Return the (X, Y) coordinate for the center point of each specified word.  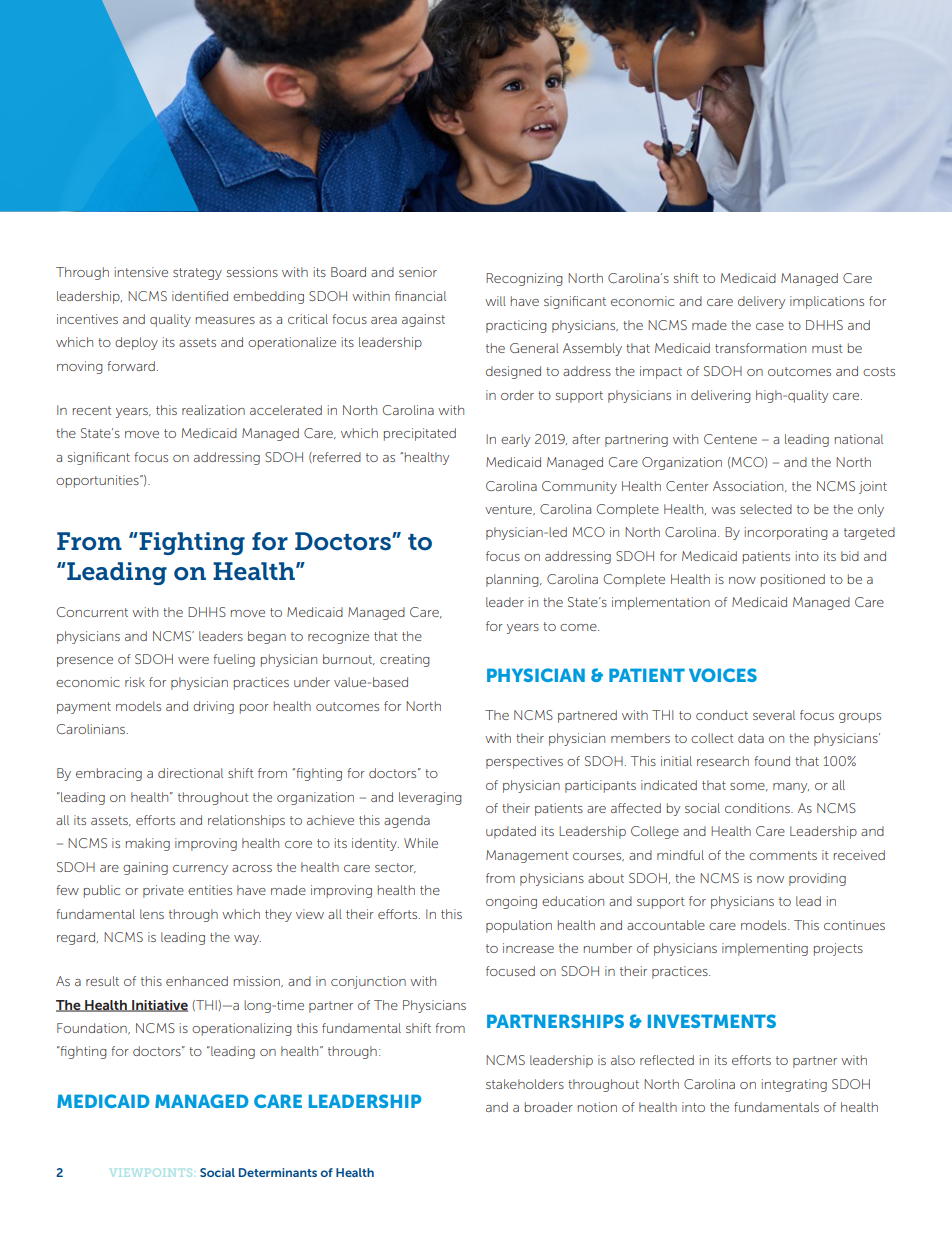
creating (405, 660)
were (193, 660)
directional (190, 773)
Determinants (278, 1172)
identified (200, 296)
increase (528, 948)
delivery (761, 302)
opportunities (98, 481)
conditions (758, 808)
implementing (765, 949)
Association (749, 486)
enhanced (197, 981)
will (495, 301)
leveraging (430, 798)
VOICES (723, 675)
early (515, 440)
